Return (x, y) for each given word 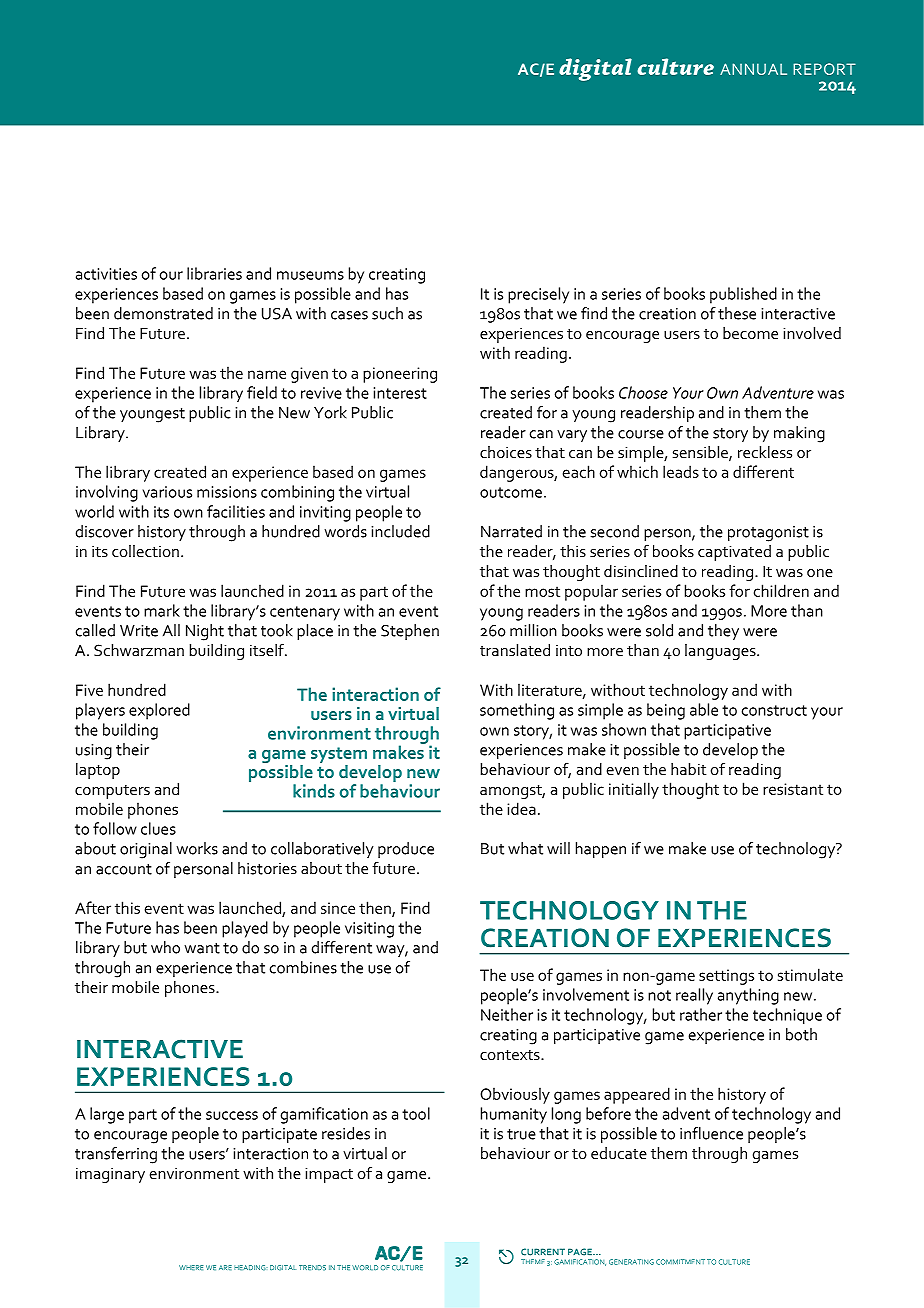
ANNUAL (753, 69)
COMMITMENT (680, 1262)
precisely (538, 295)
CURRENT (543, 1252)
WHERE (191, 1267)
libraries (214, 273)
